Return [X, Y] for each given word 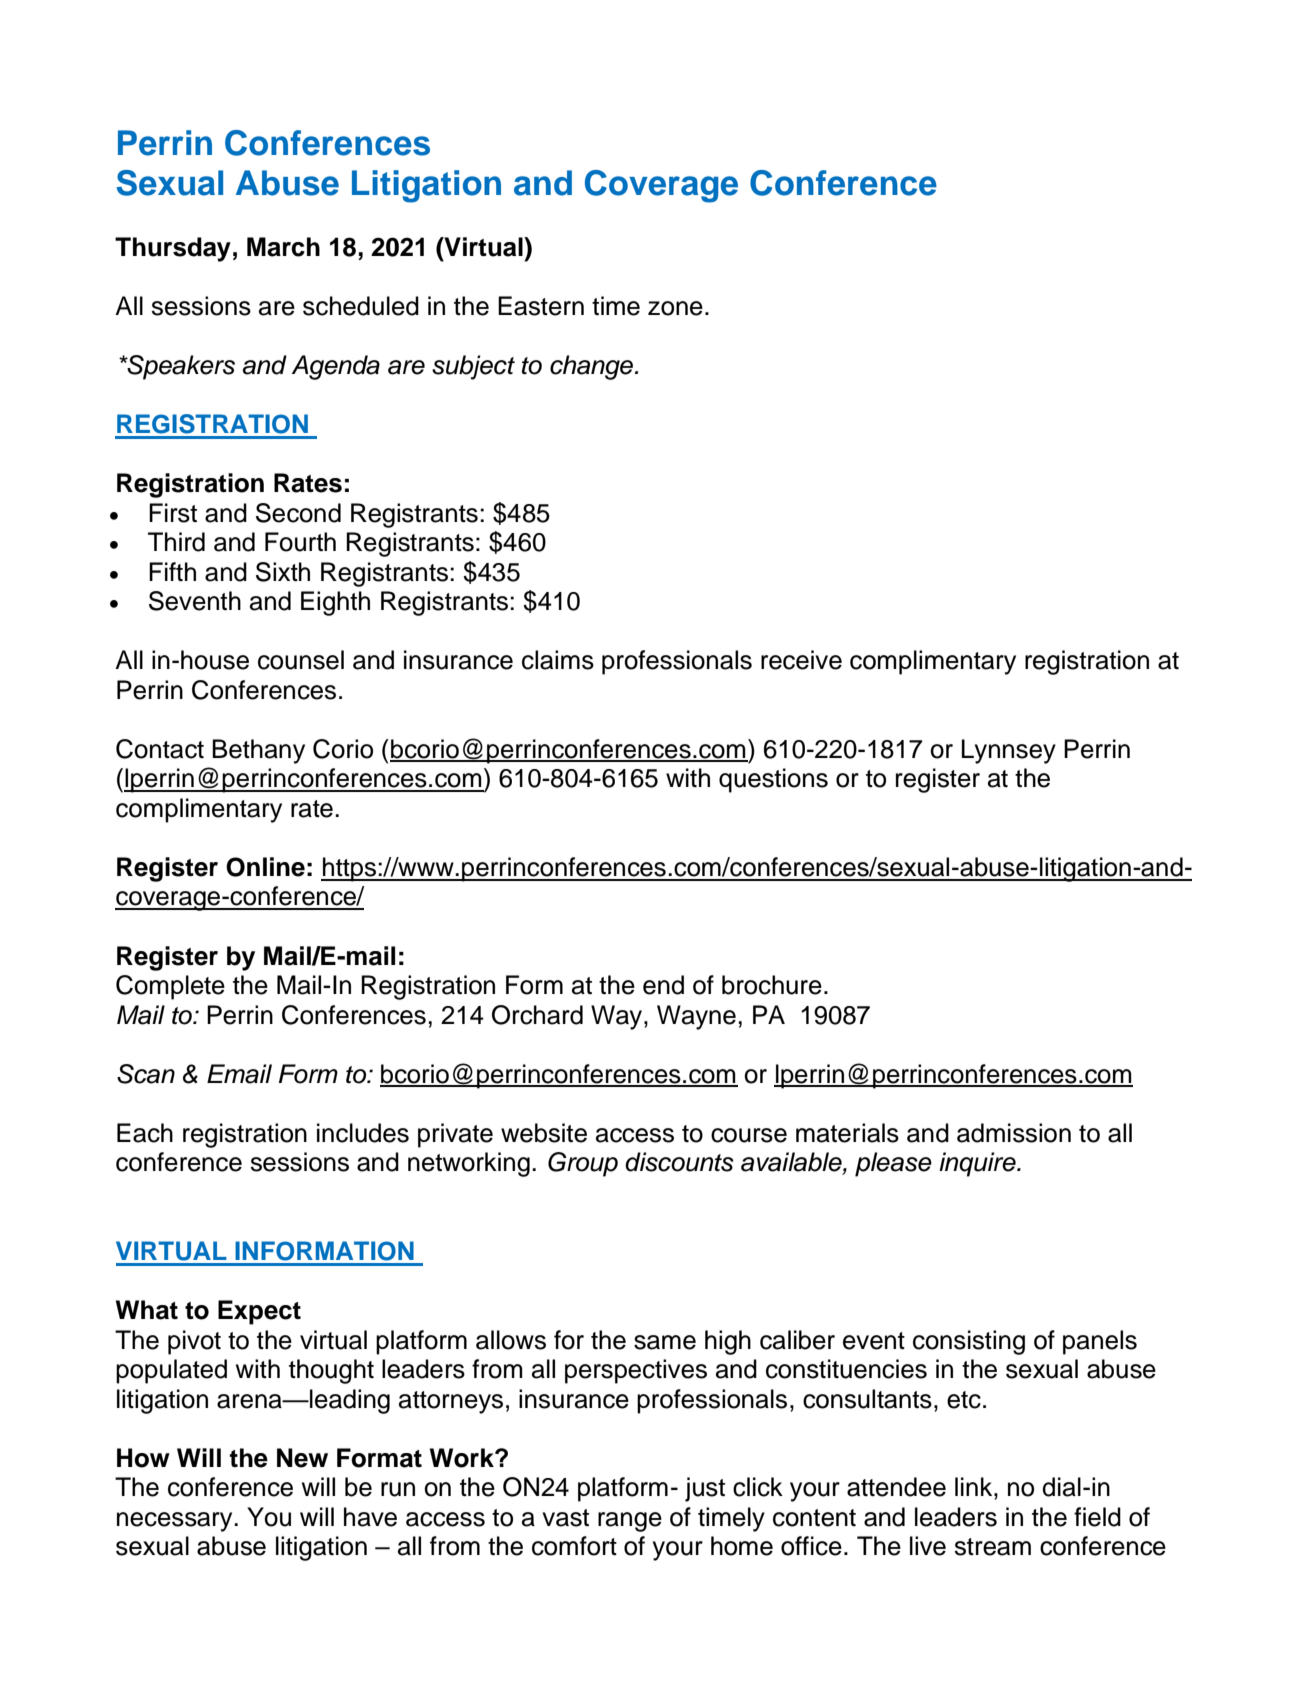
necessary [176, 1522]
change [593, 367]
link [975, 1486]
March [283, 247]
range [630, 1522]
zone [675, 308]
